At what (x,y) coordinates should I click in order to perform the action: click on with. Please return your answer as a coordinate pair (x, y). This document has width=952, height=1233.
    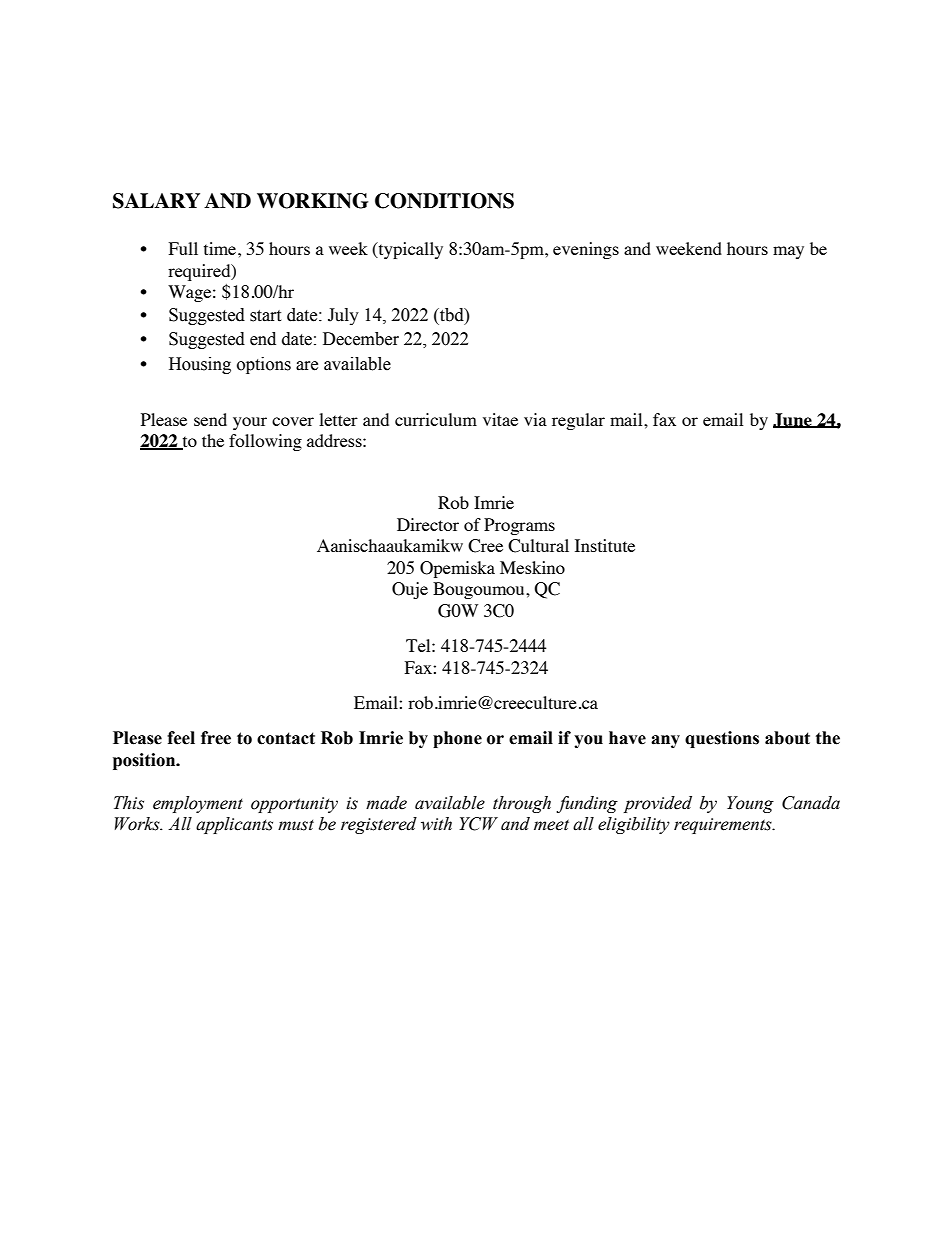
    Looking at the image, I should click on (436, 824).
